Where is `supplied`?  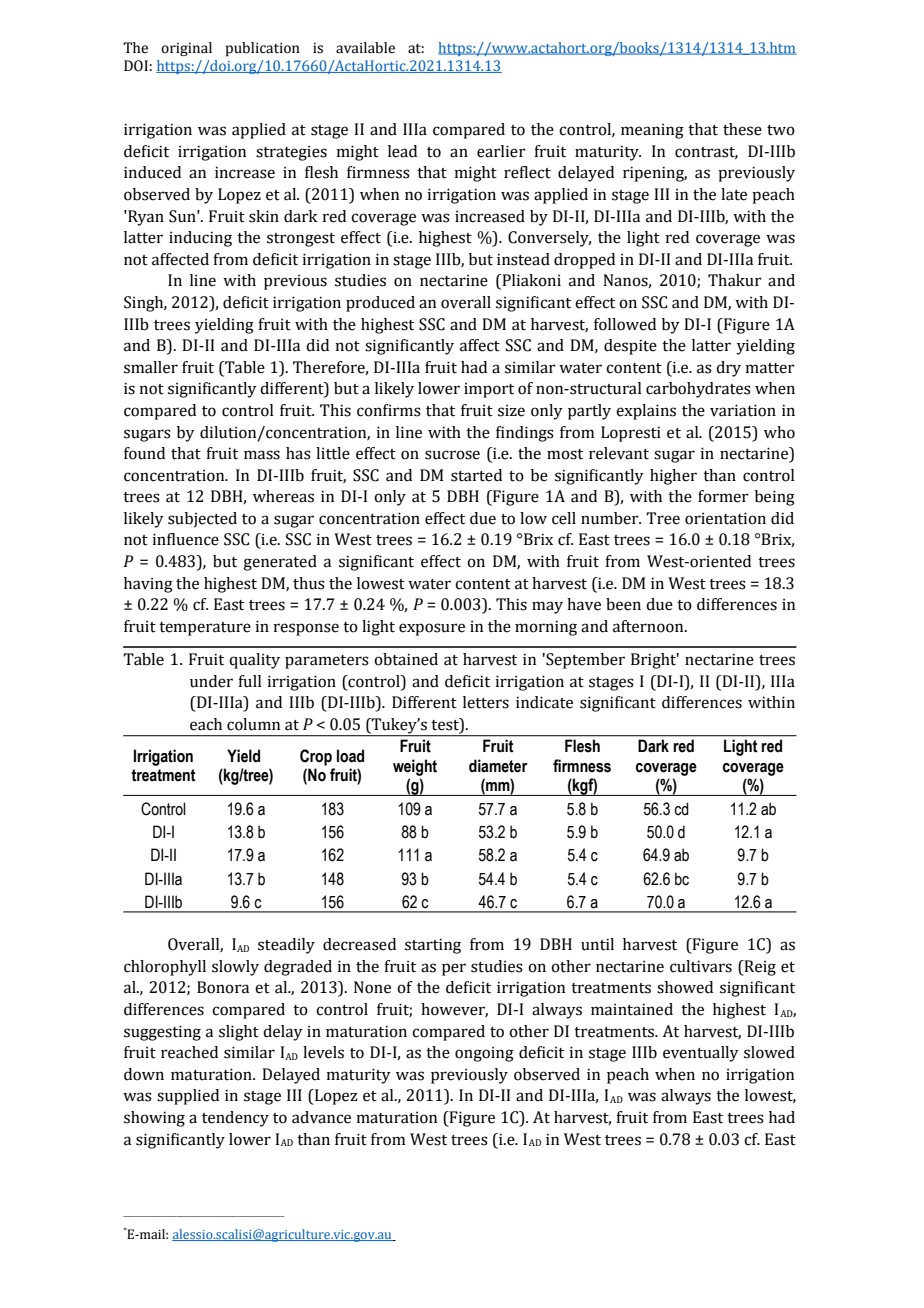 supplied is located at coordinates (188, 1097).
